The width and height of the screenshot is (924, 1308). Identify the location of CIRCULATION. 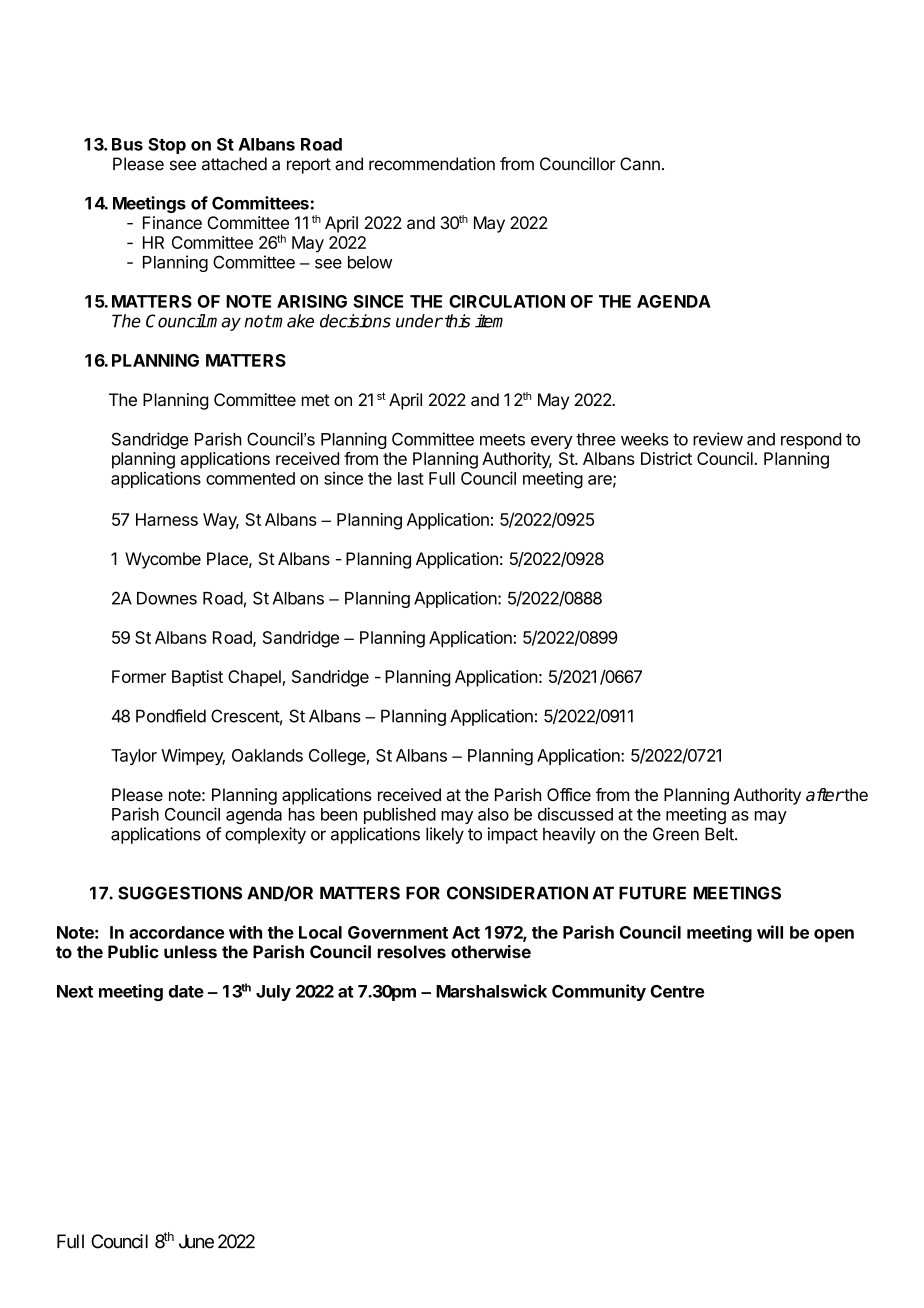
(507, 301).
